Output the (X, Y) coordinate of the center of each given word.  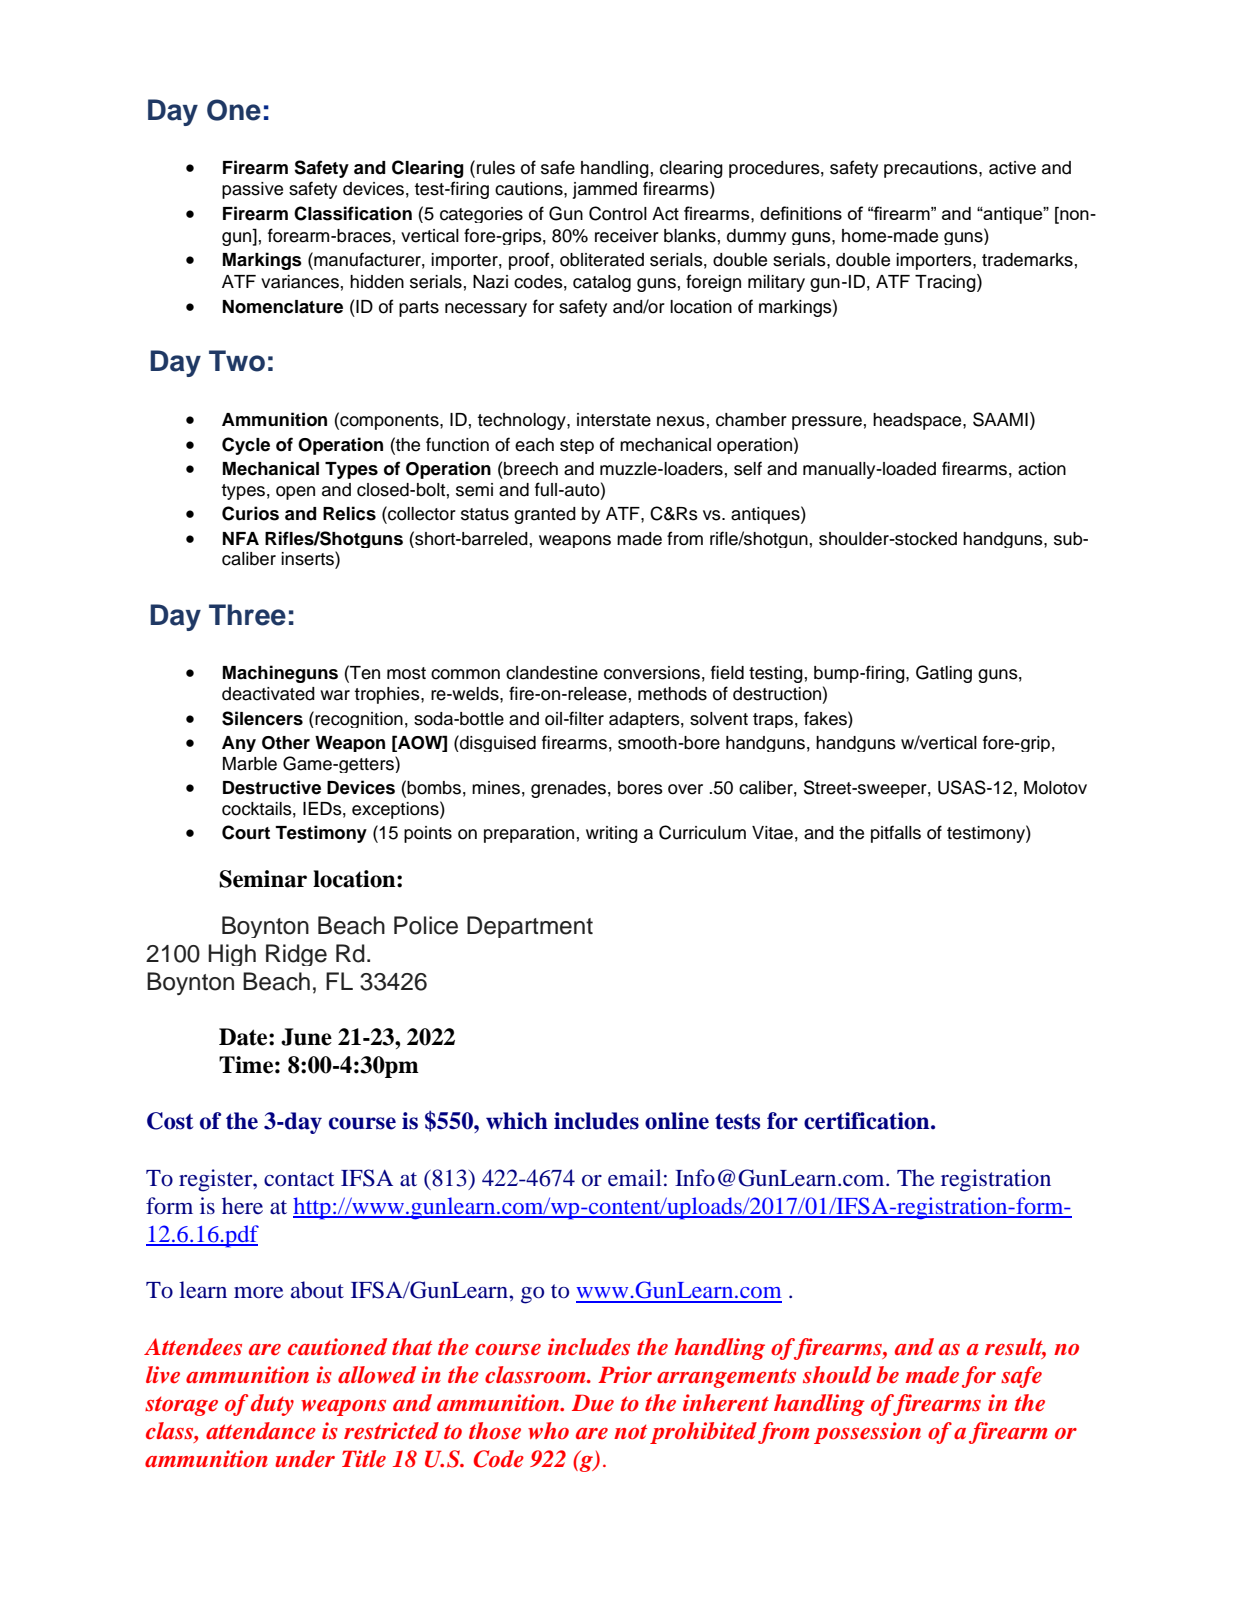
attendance (261, 1431)
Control (618, 213)
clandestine (552, 673)
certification (868, 1121)
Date (244, 1037)
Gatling (944, 674)
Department (530, 927)
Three (247, 615)
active (1012, 168)
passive (252, 190)
